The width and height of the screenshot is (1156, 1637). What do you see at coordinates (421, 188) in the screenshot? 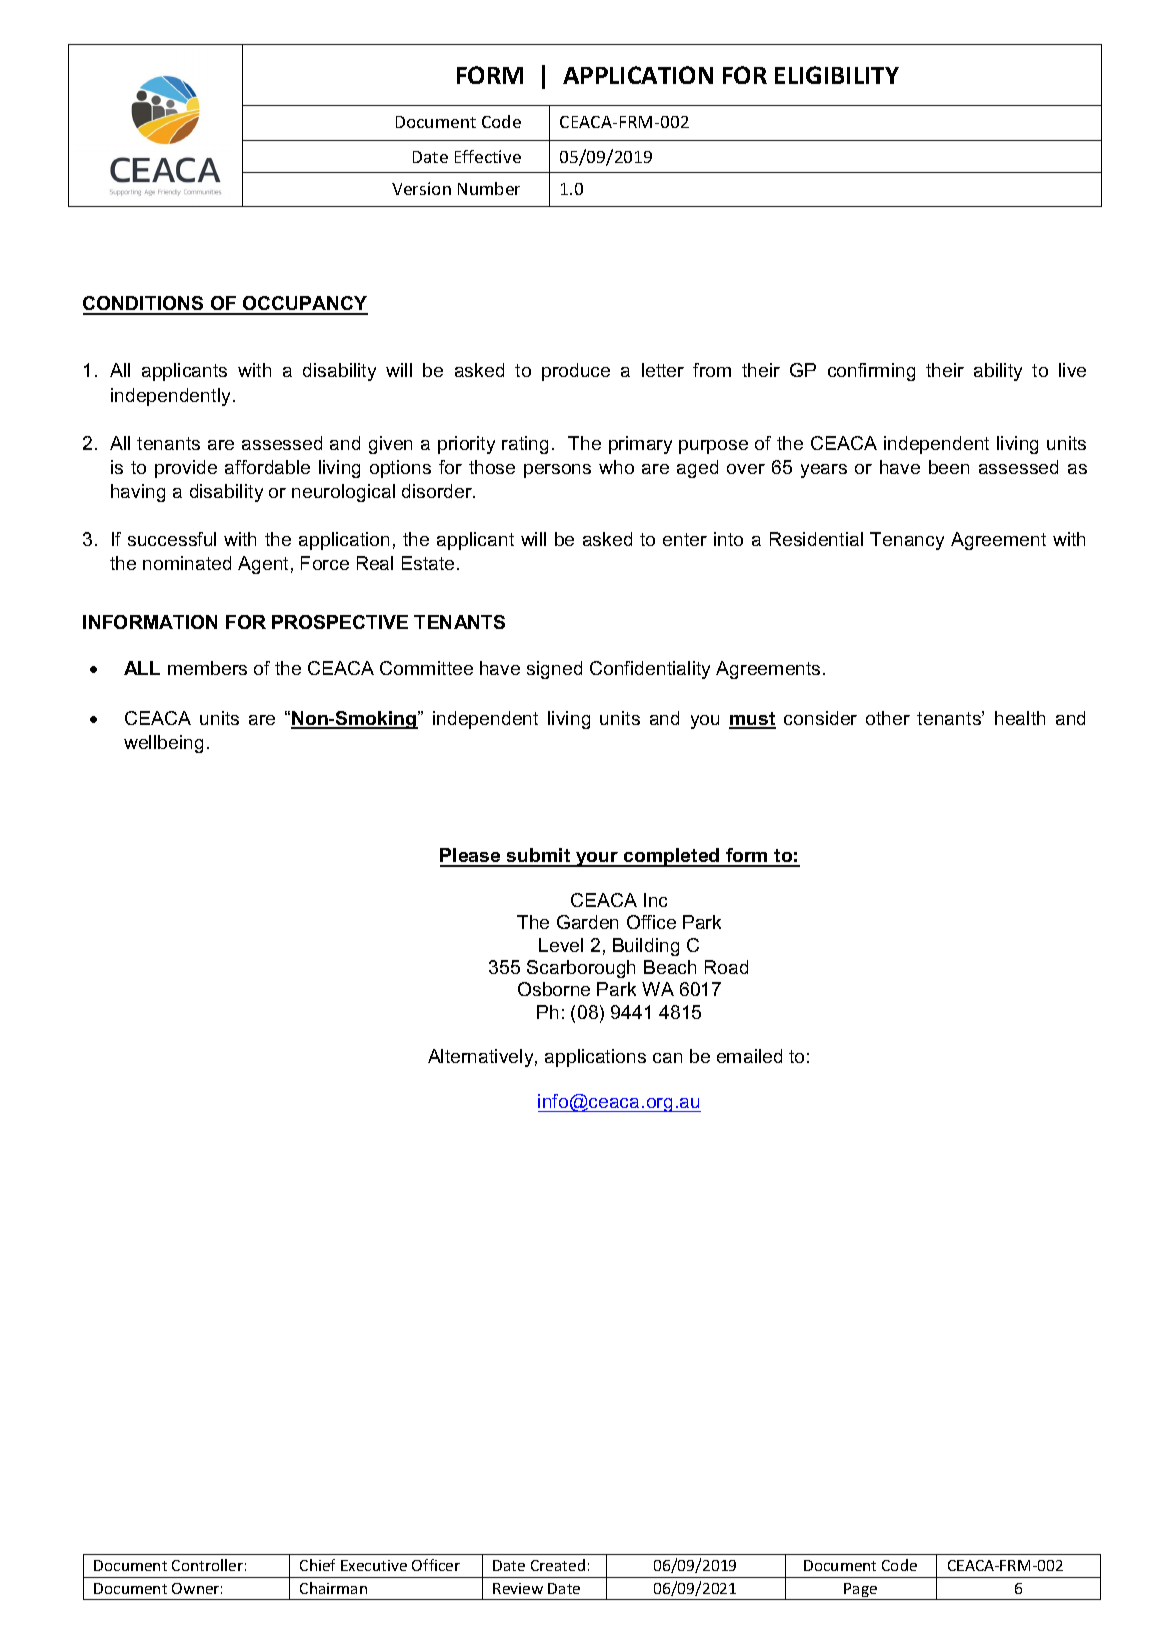
I see `Version` at bounding box center [421, 188].
